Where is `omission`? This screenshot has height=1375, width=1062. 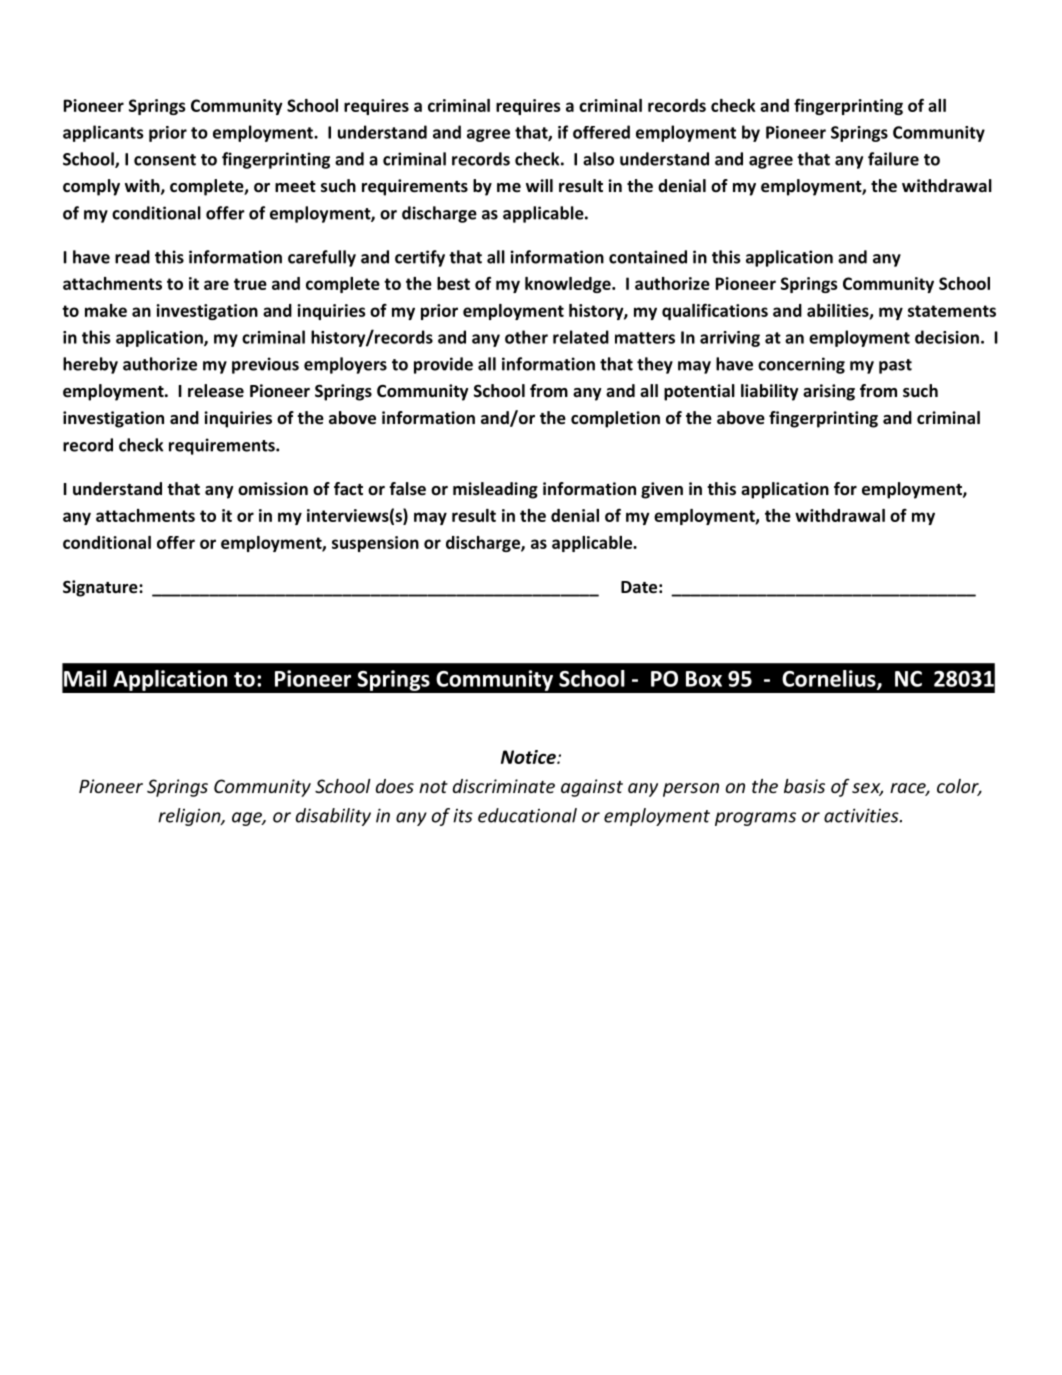 omission is located at coordinates (273, 489).
